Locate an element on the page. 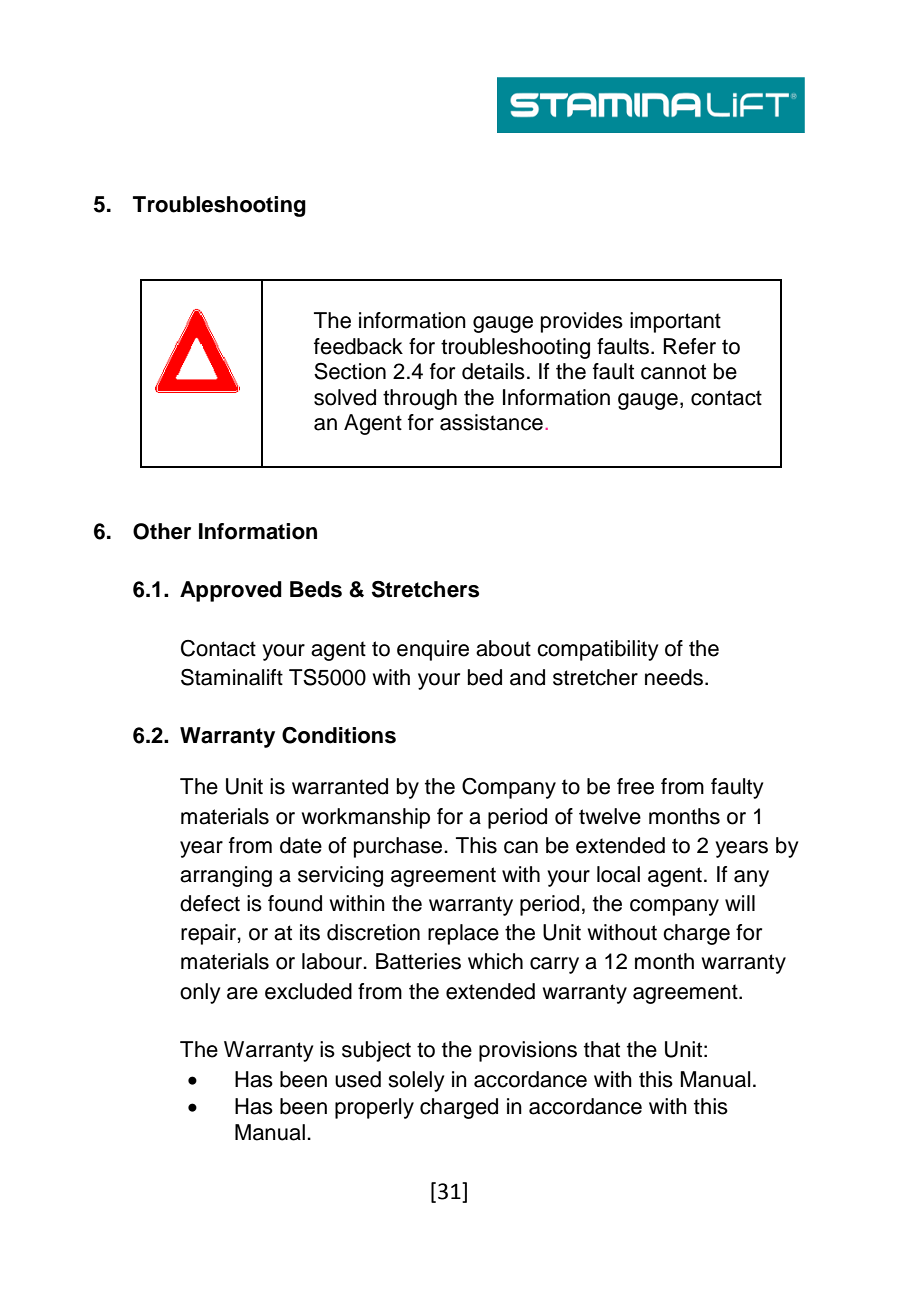  Section is located at coordinates (350, 371).
